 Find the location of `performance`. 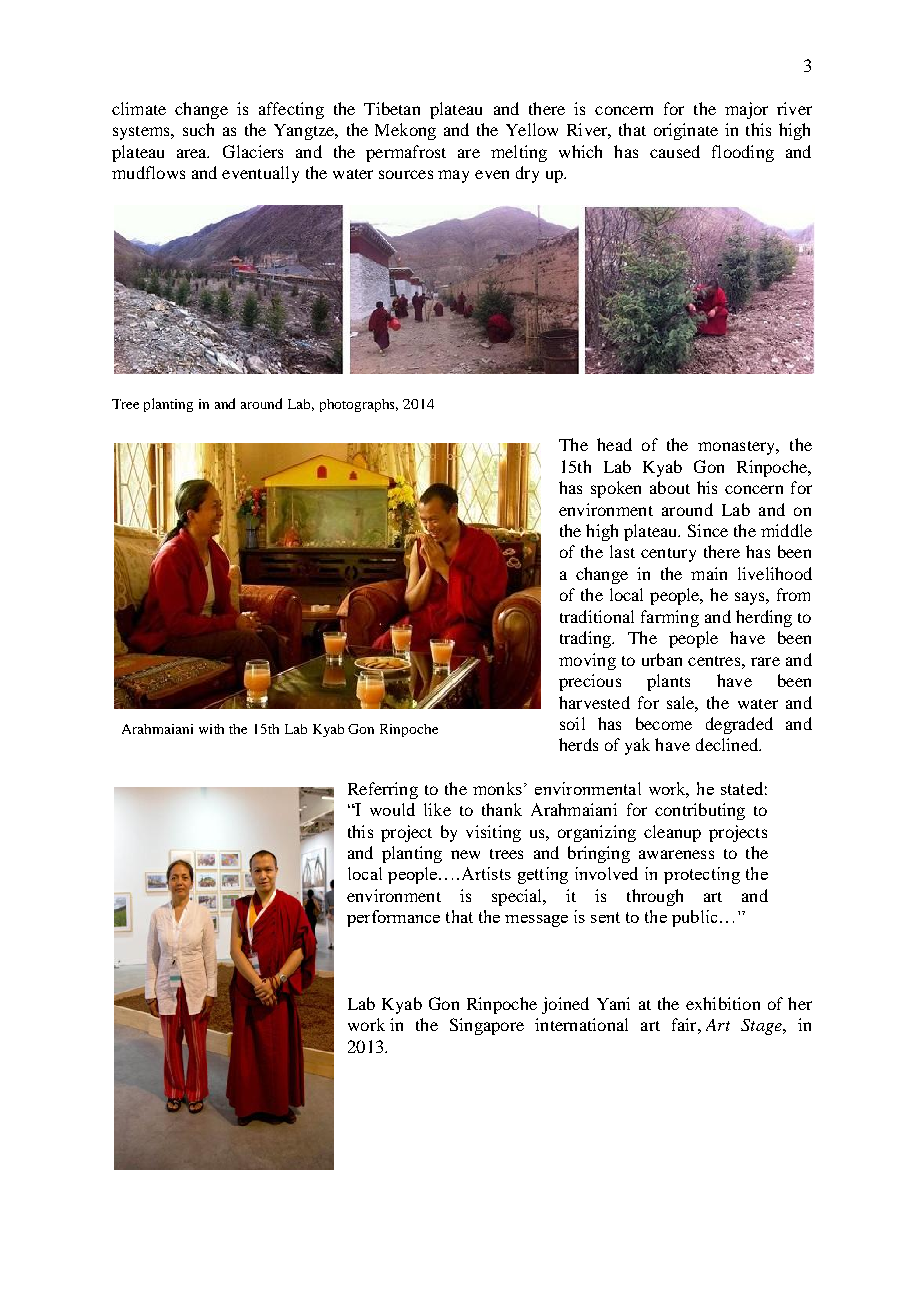

performance is located at coordinates (393, 918).
